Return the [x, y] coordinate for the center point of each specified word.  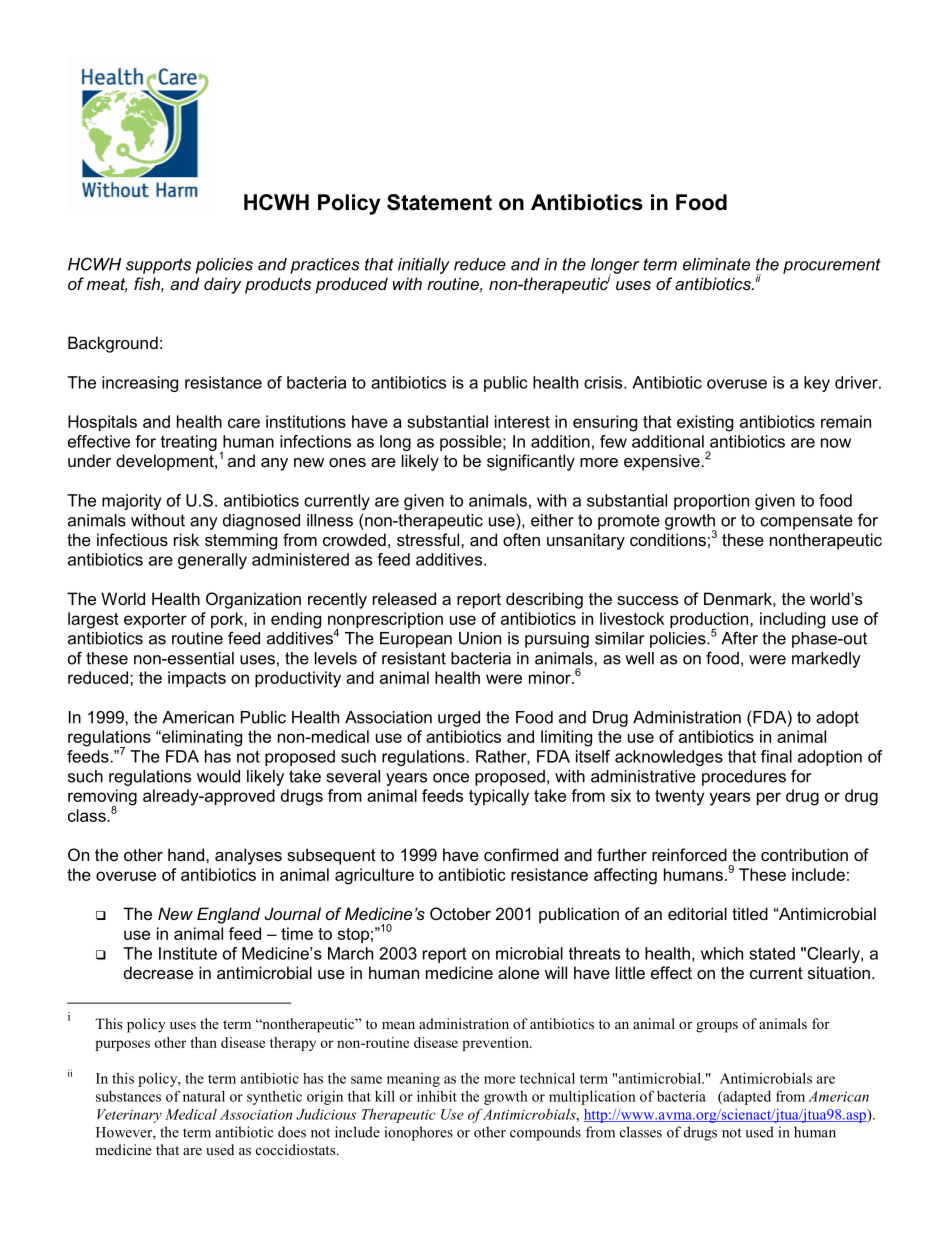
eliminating [201, 738]
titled [750, 913]
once [451, 778]
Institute [188, 953]
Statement [439, 202]
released [404, 598]
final [776, 756]
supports [158, 266]
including [792, 620]
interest [522, 421]
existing [705, 423]
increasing [140, 384]
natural [204, 1096]
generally [212, 561]
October [460, 913]
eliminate [716, 264]
